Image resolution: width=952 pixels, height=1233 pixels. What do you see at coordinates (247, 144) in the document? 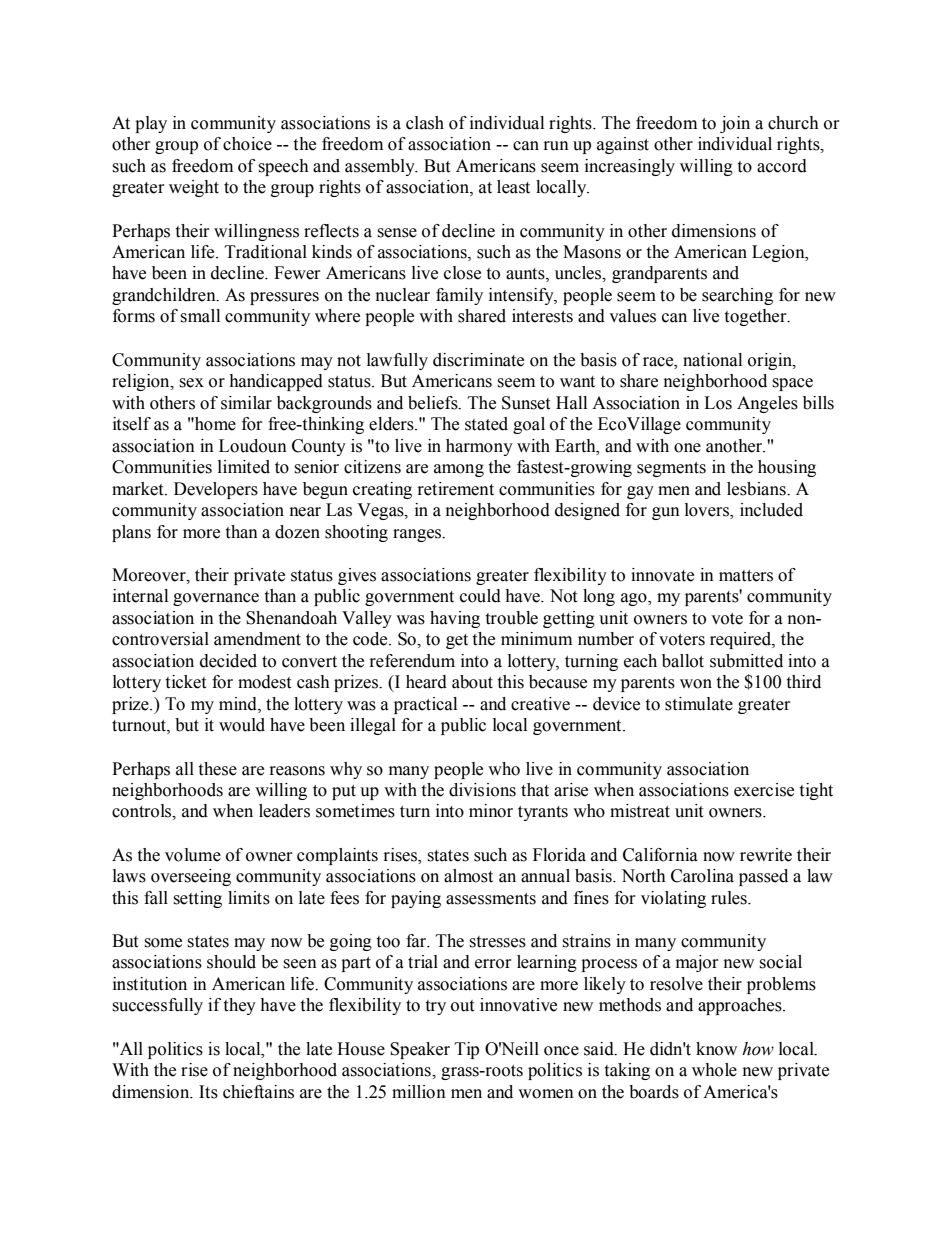
I see `choice` at bounding box center [247, 144].
